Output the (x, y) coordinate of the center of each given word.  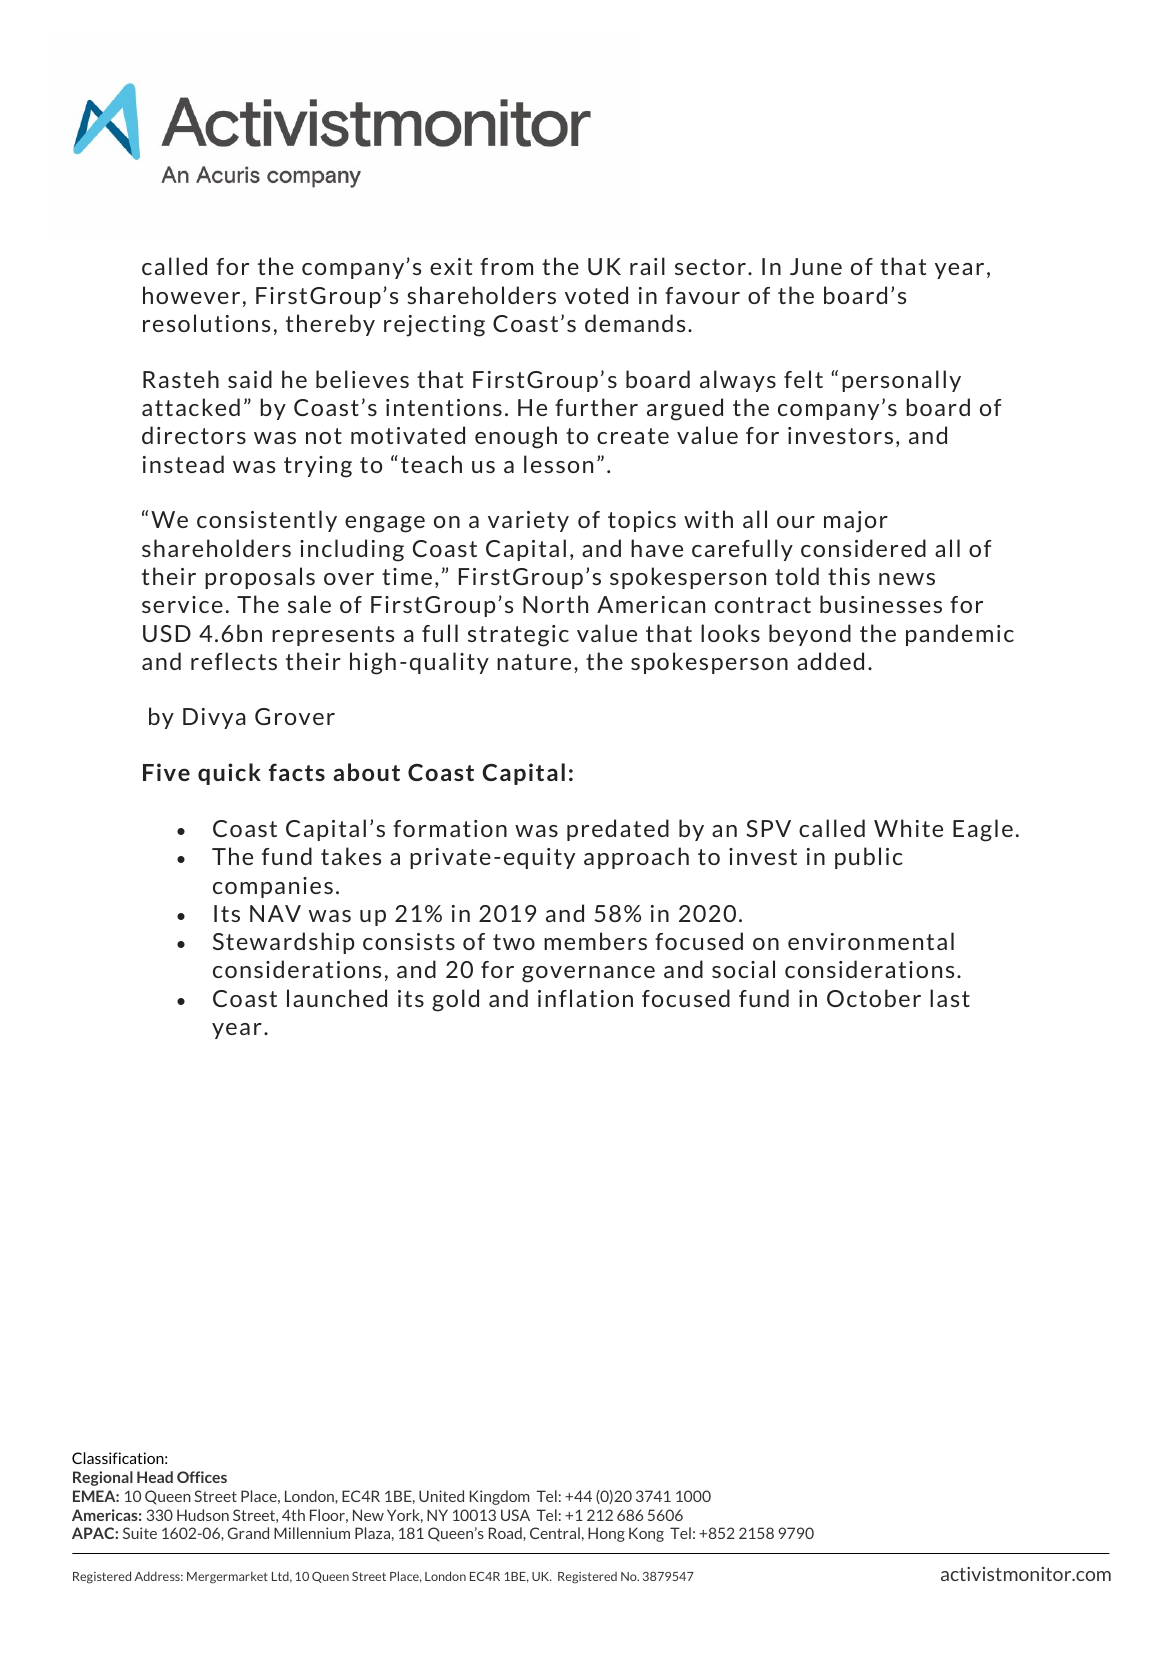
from (506, 266)
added (830, 661)
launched (337, 998)
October (874, 998)
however (191, 295)
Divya (214, 718)
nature (534, 662)
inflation (585, 998)
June (816, 266)
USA (515, 1515)
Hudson (203, 1515)
